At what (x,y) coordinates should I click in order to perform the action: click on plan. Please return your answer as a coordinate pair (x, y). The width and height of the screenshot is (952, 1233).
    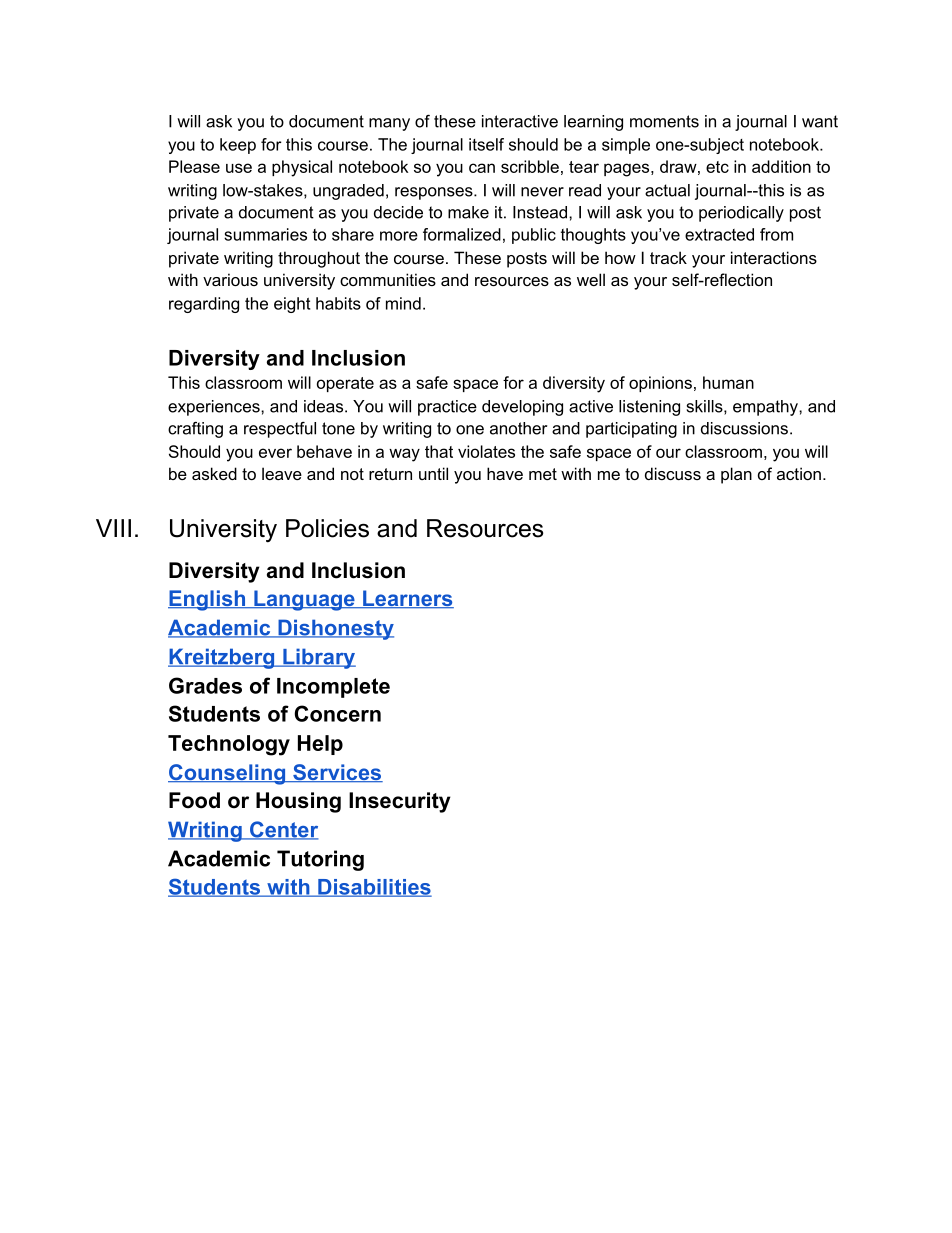
    Looking at the image, I should click on (736, 475).
